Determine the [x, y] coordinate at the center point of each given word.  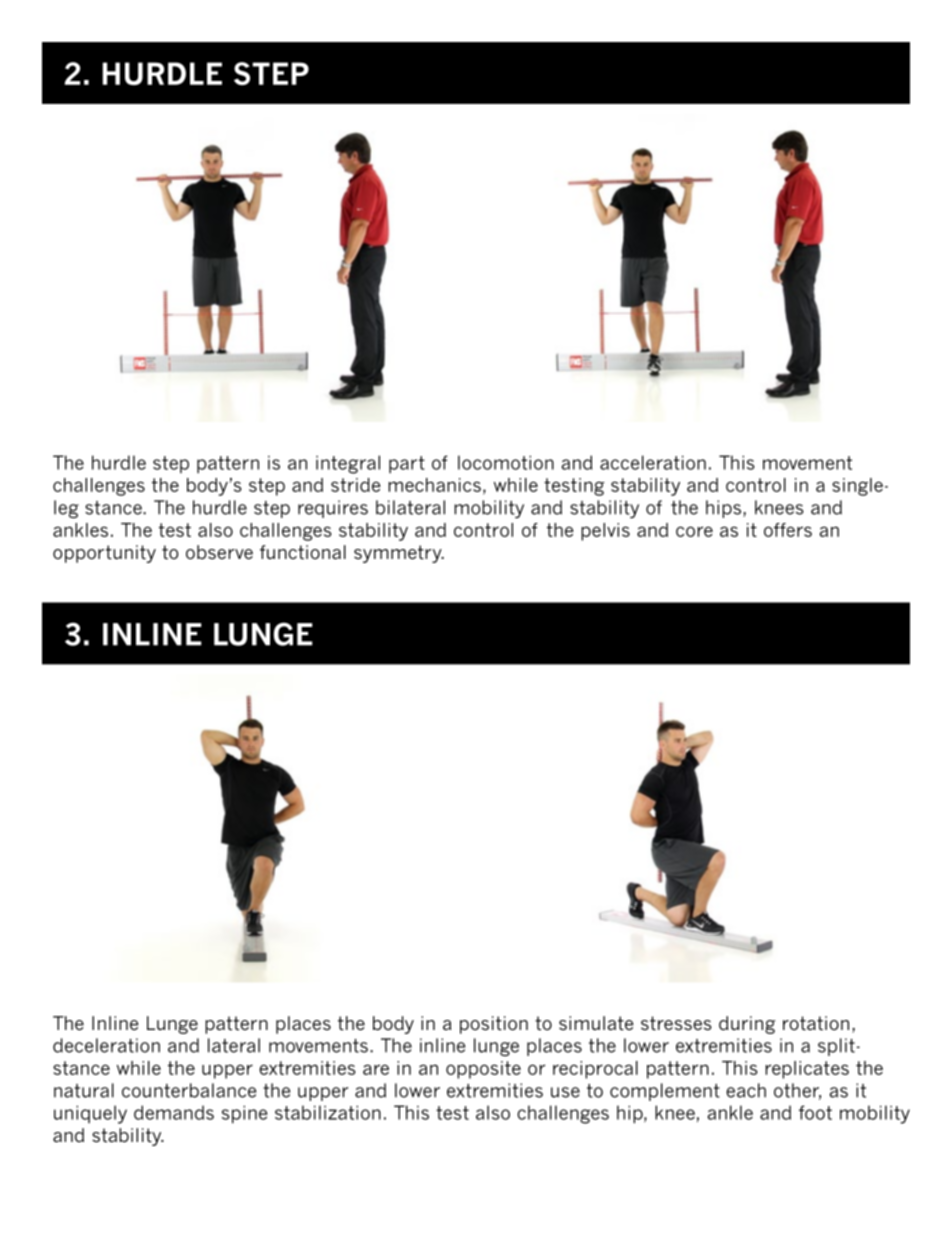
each [746, 1090]
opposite [483, 1070]
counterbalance [189, 1090]
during [747, 1025]
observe [219, 552]
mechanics [434, 485]
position [494, 1025]
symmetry [399, 554]
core [694, 531]
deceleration [106, 1045]
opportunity [104, 554]
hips [723, 509]
